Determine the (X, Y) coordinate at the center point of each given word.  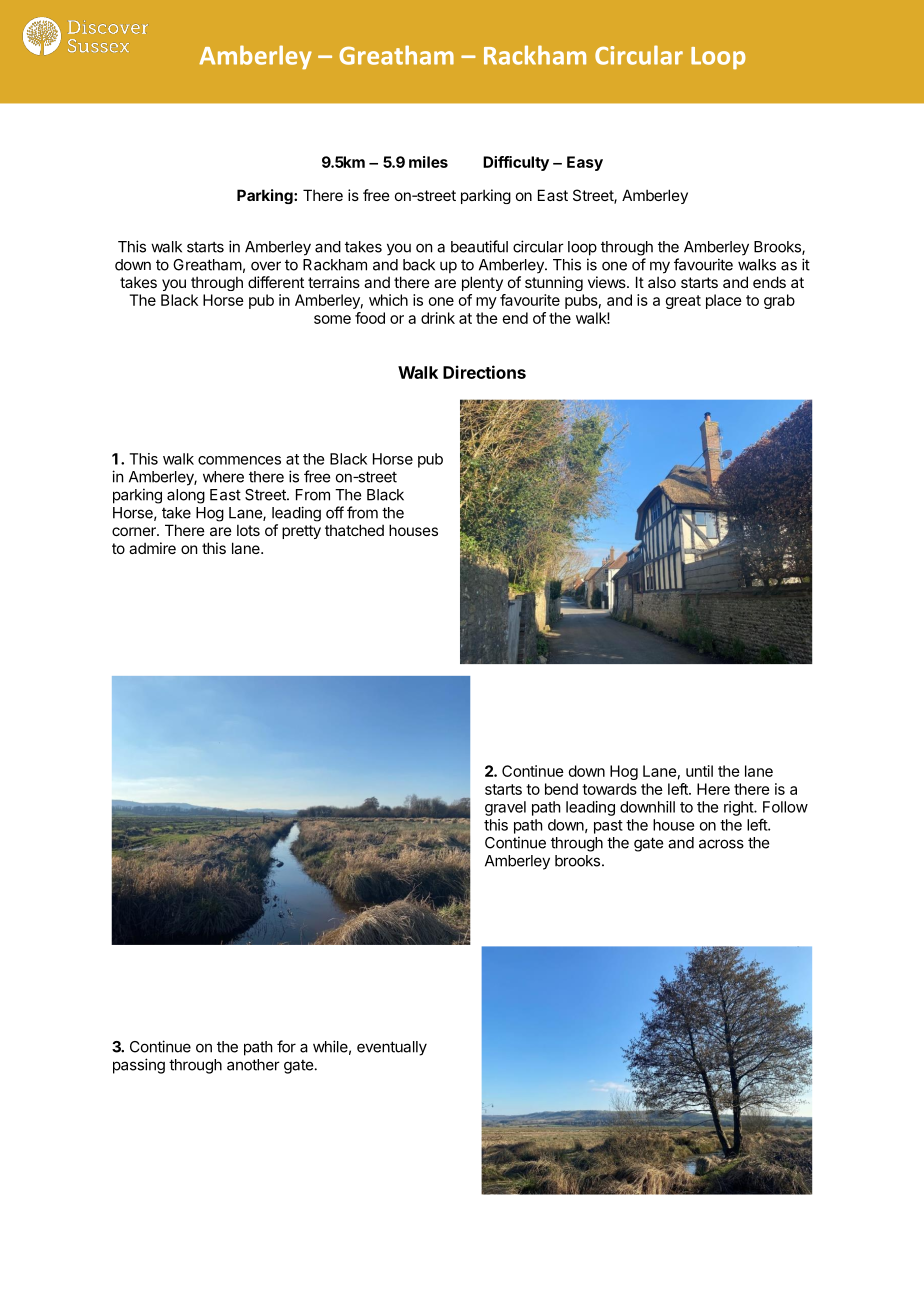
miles (428, 162)
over (266, 266)
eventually (392, 1048)
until (699, 771)
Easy (585, 163)
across (721, 844)
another (253, 1065)
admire (152, 548)
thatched (354, 530)
